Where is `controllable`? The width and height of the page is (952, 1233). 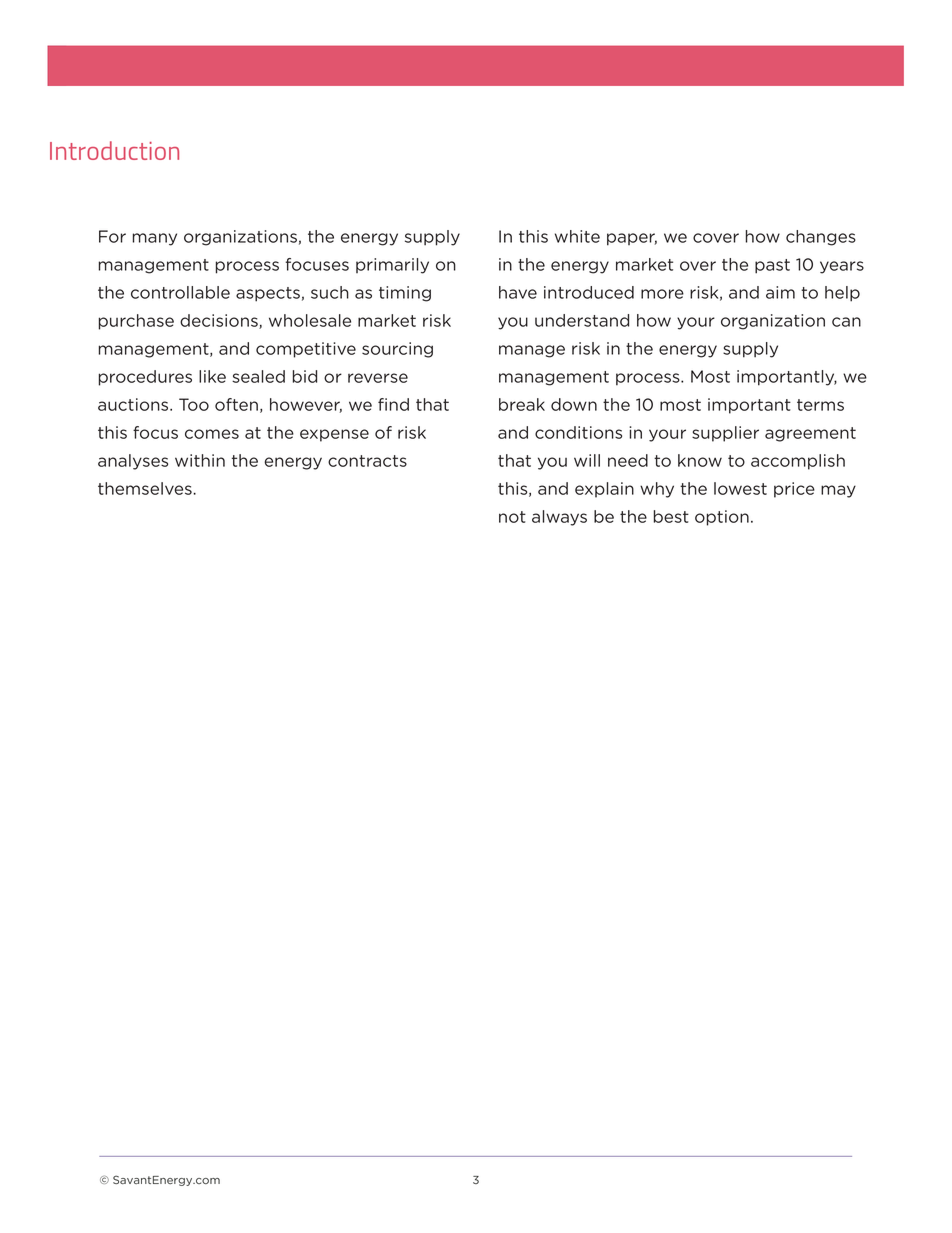
controllable is located at coordinates (180, 292).
